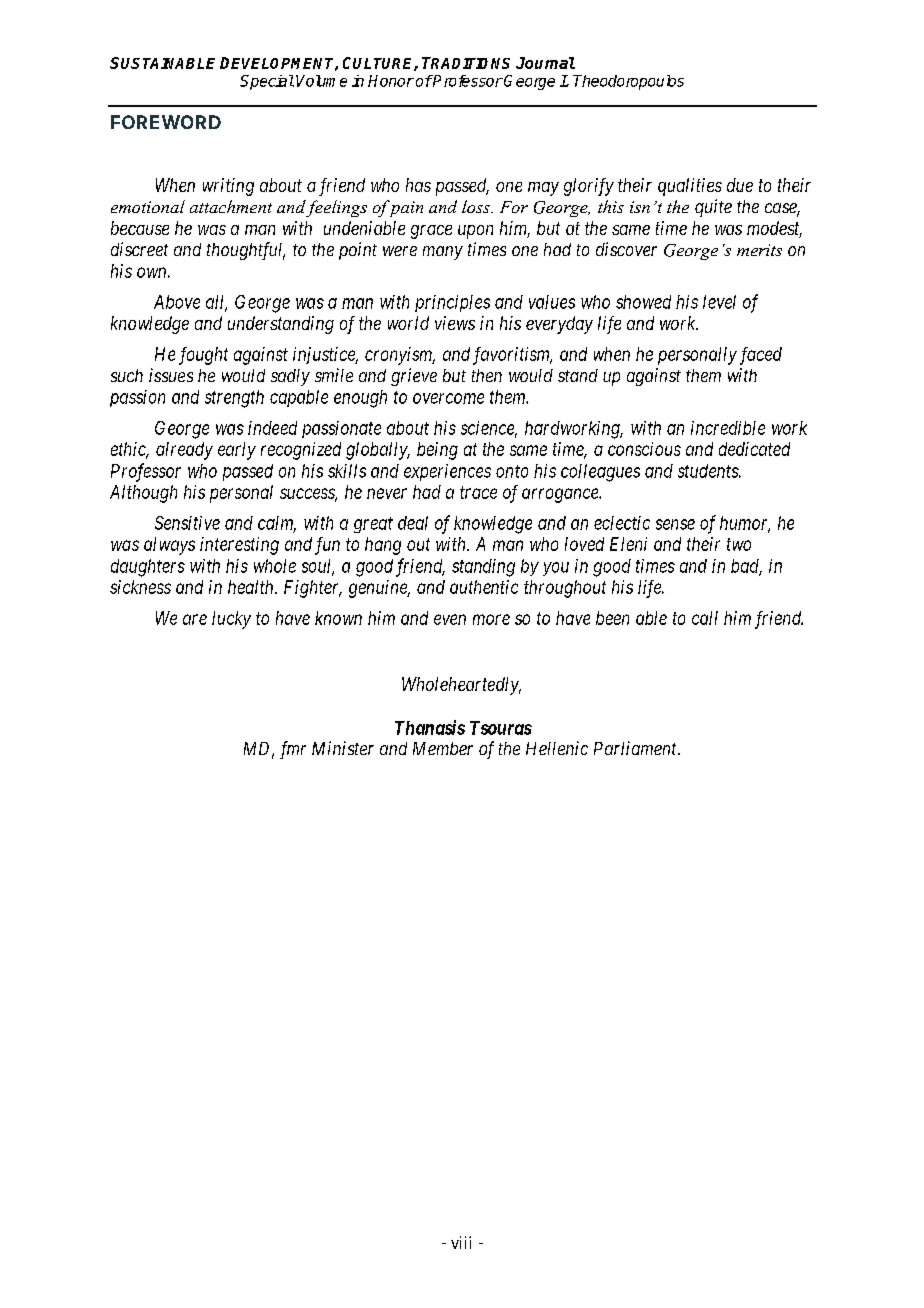 The height and width of the screenshot is (1308, 924). Describe the element at coordinates (455, 323) in the screenshot. I see `views` at that location.
